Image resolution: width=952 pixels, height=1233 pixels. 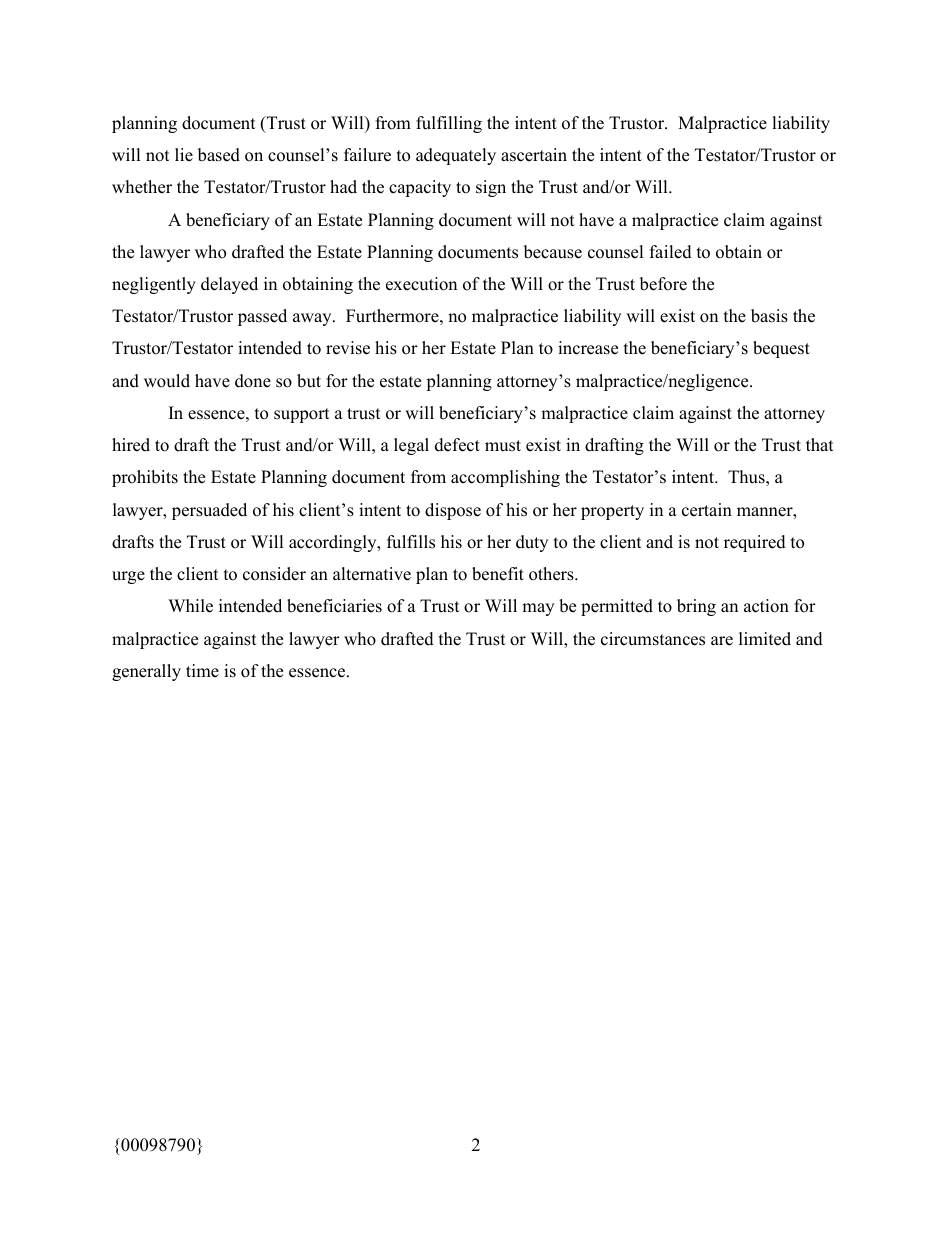 What do you see at coordinates (538, 609) in the page?
I see `may` at bounding box center [538, 609].
